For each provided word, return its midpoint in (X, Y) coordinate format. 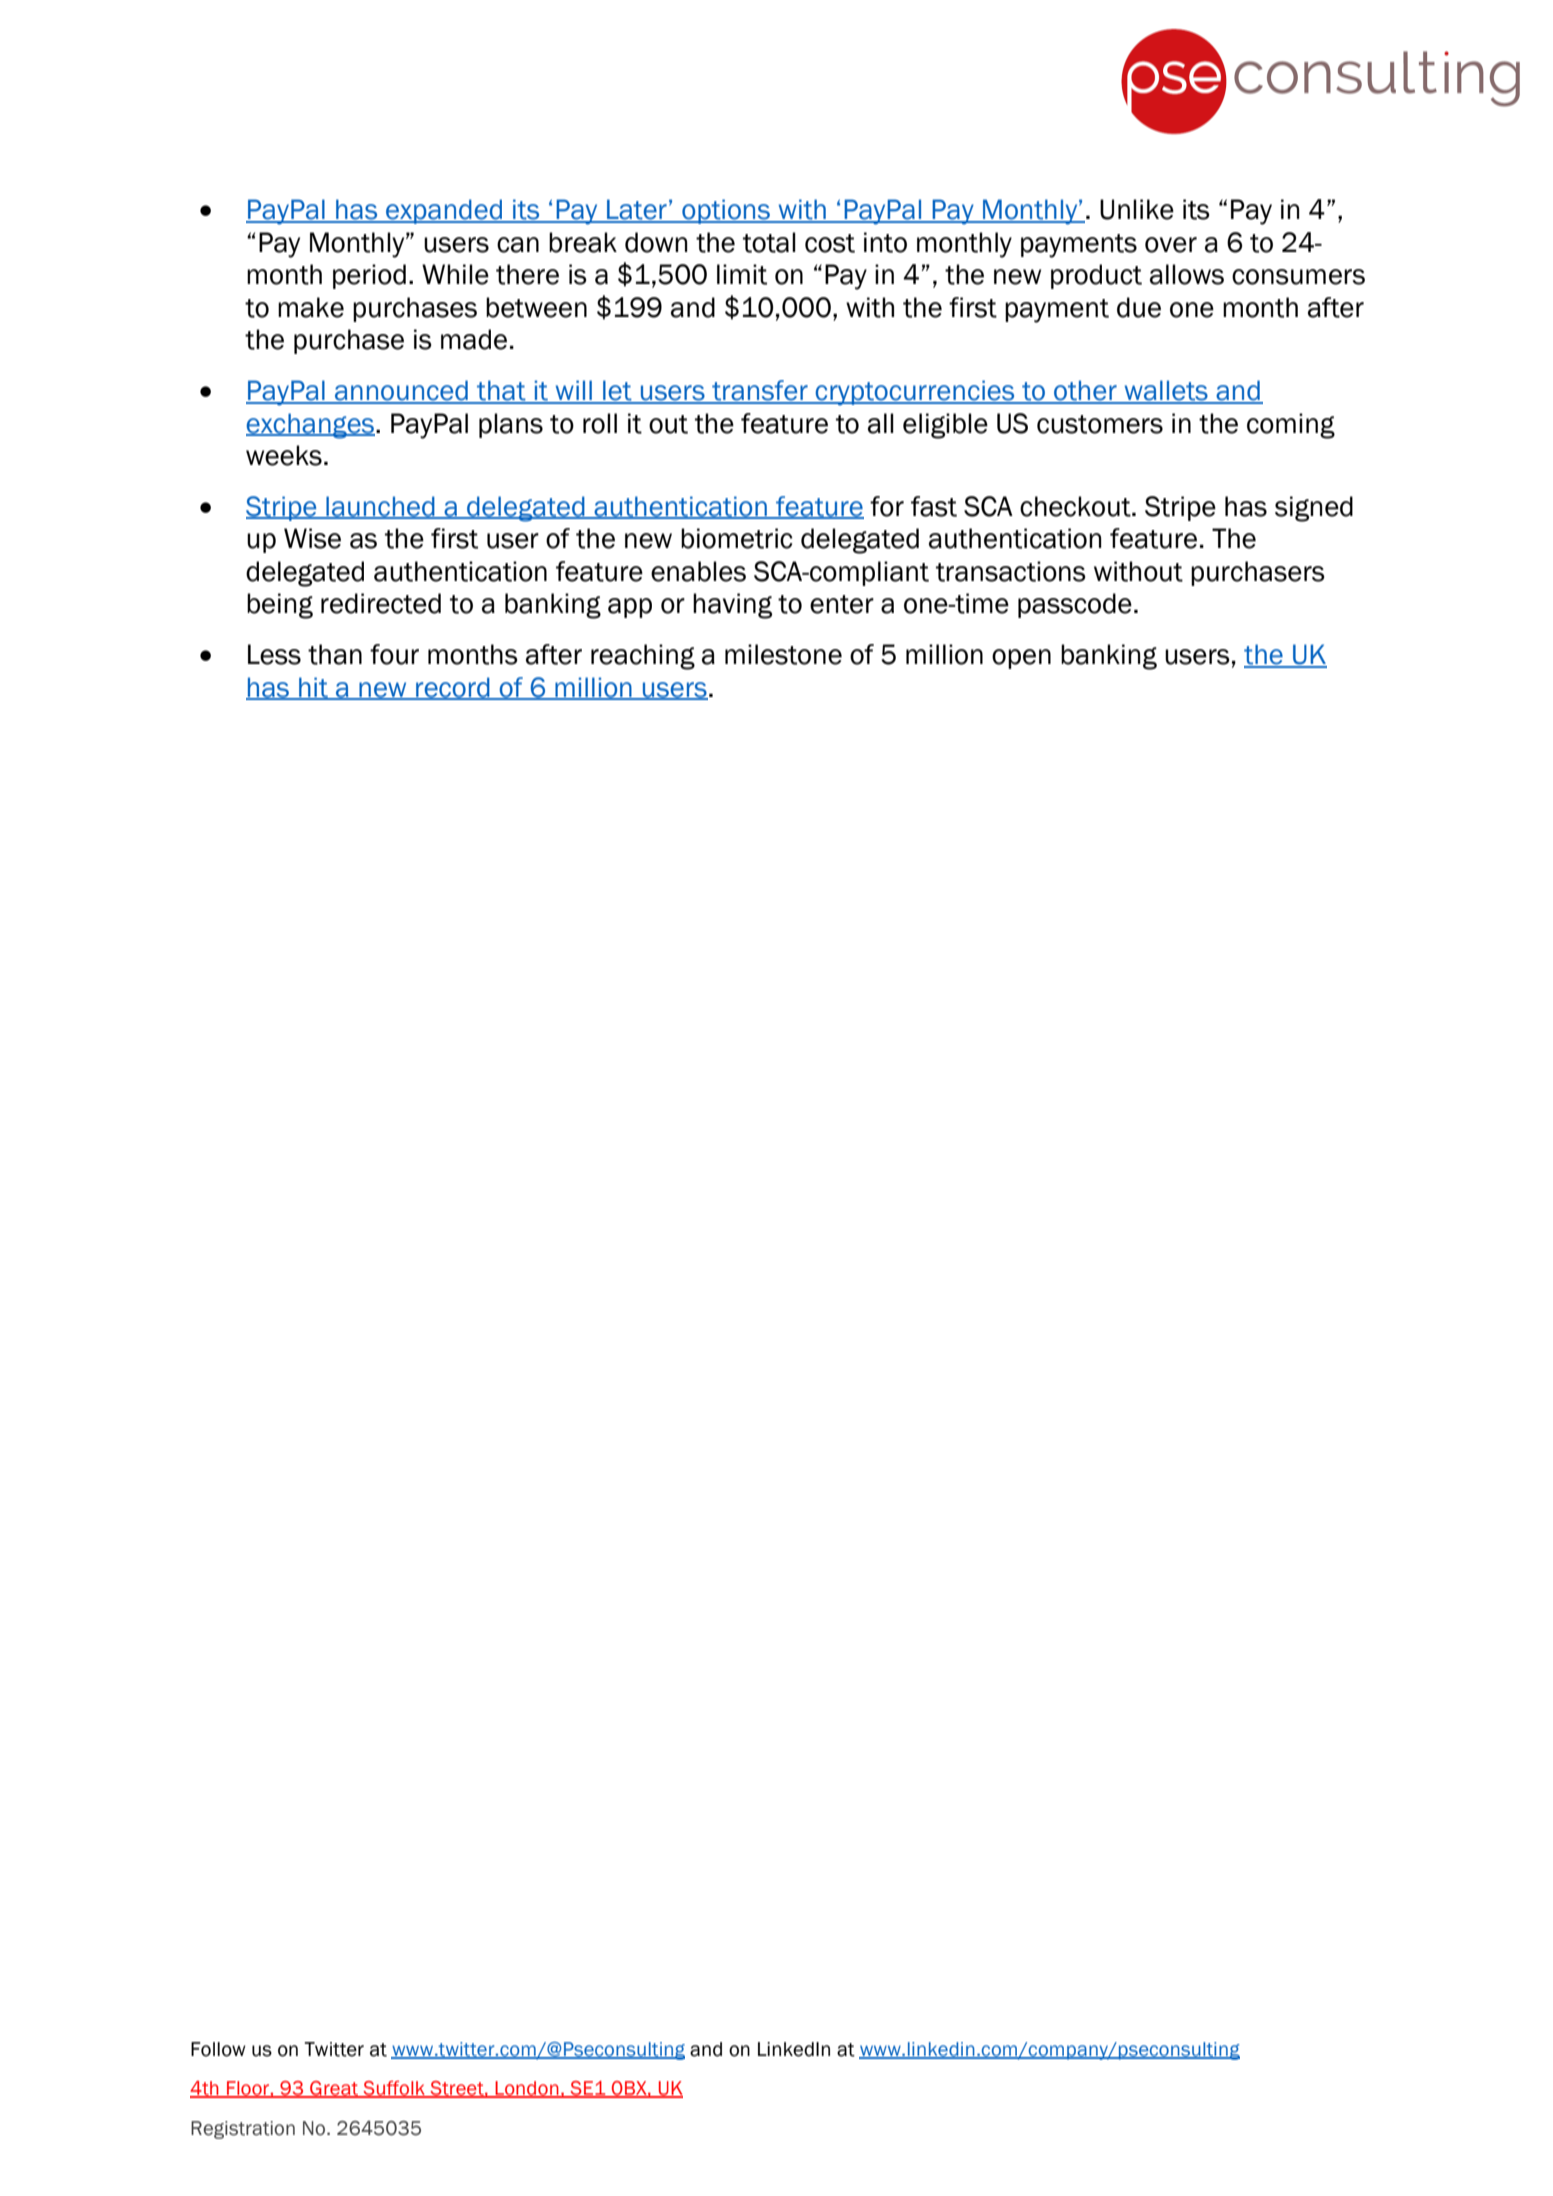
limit (742, 274)
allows (1187, 274)
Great (334, 2089)
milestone (783, 654)
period (369, 276)
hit (313, 688)
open (1021, 659)
